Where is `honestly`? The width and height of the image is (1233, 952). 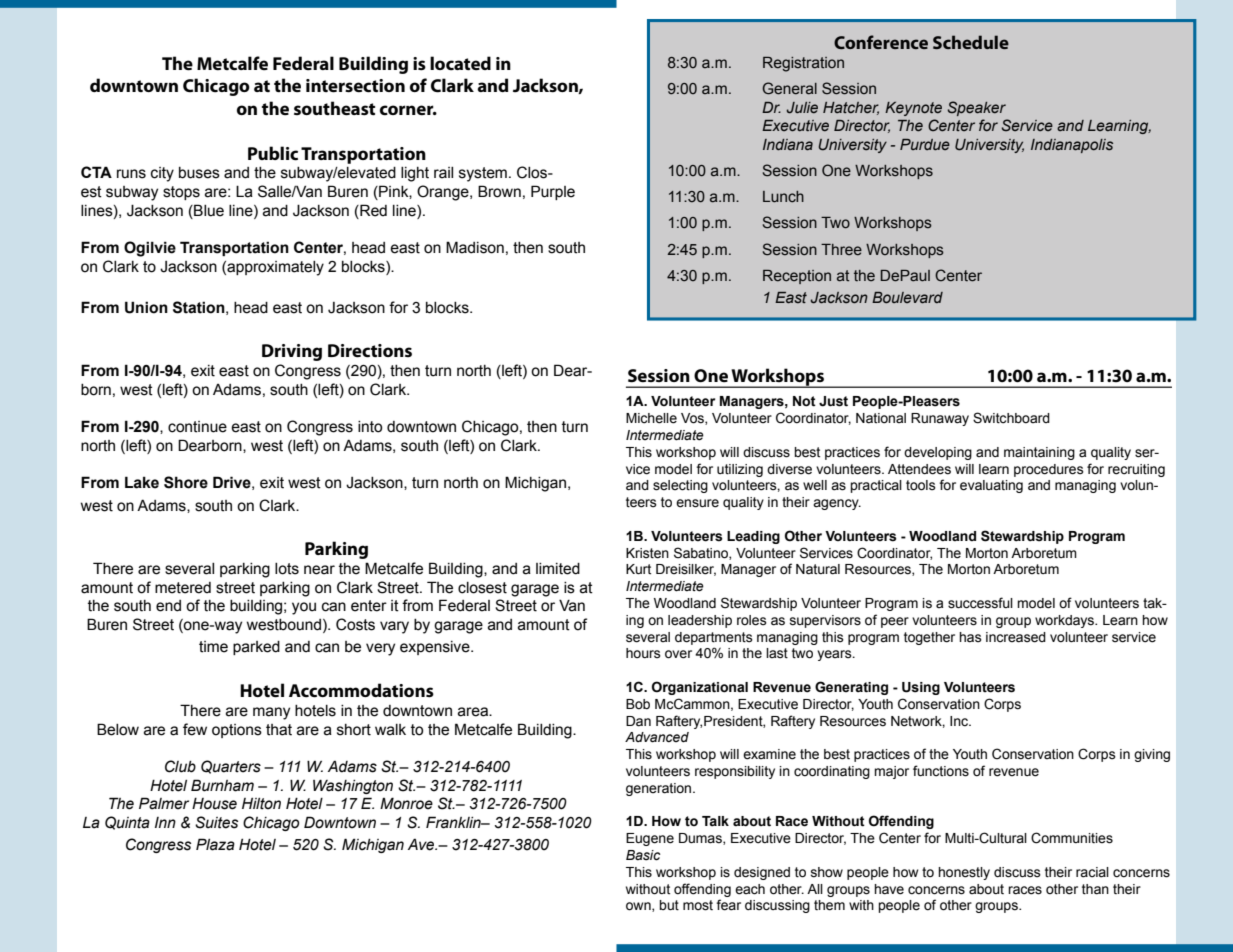
honestly is located at coordinates (964, 873).
